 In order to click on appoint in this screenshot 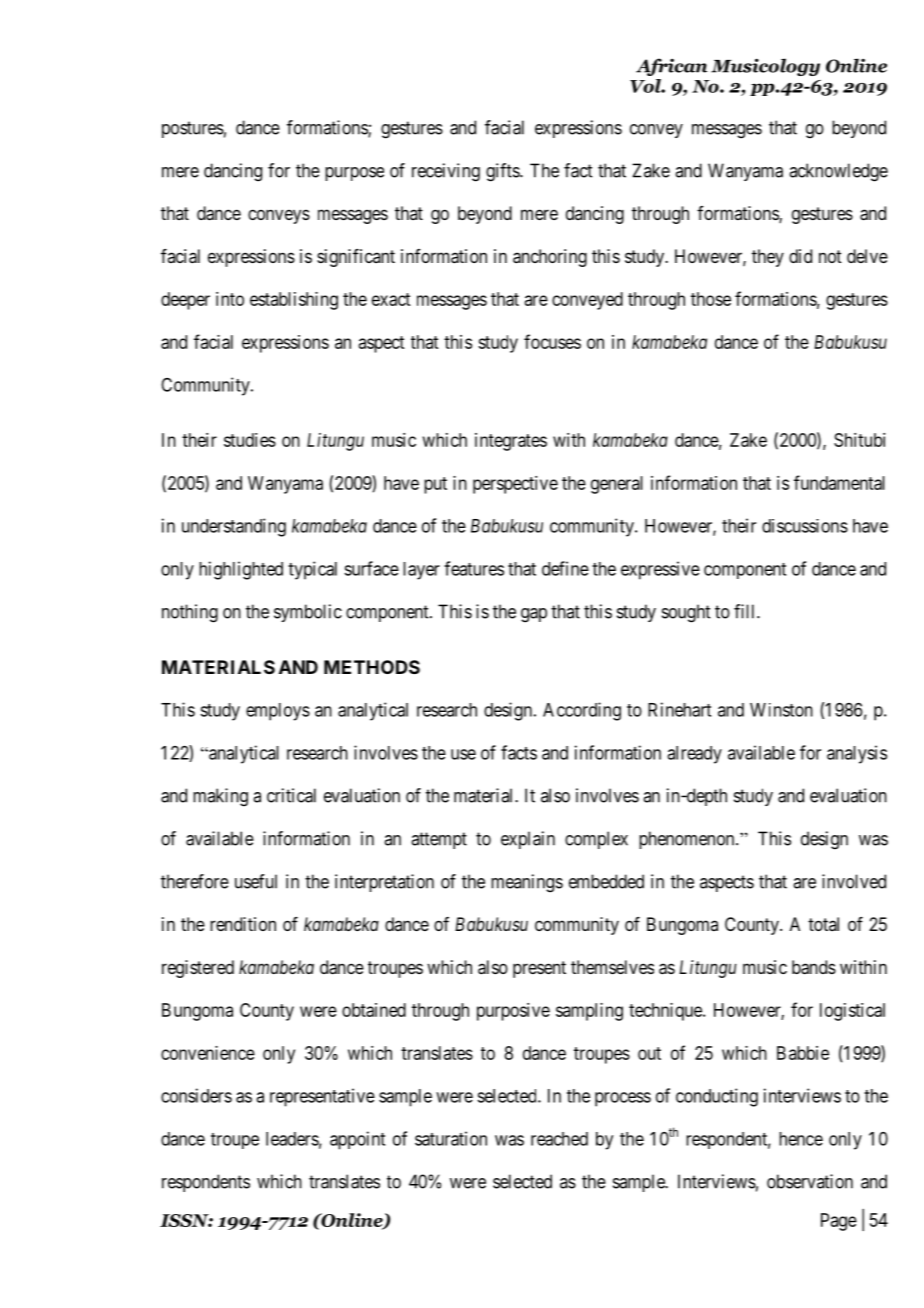, I will do `click(357, 1140)`.
